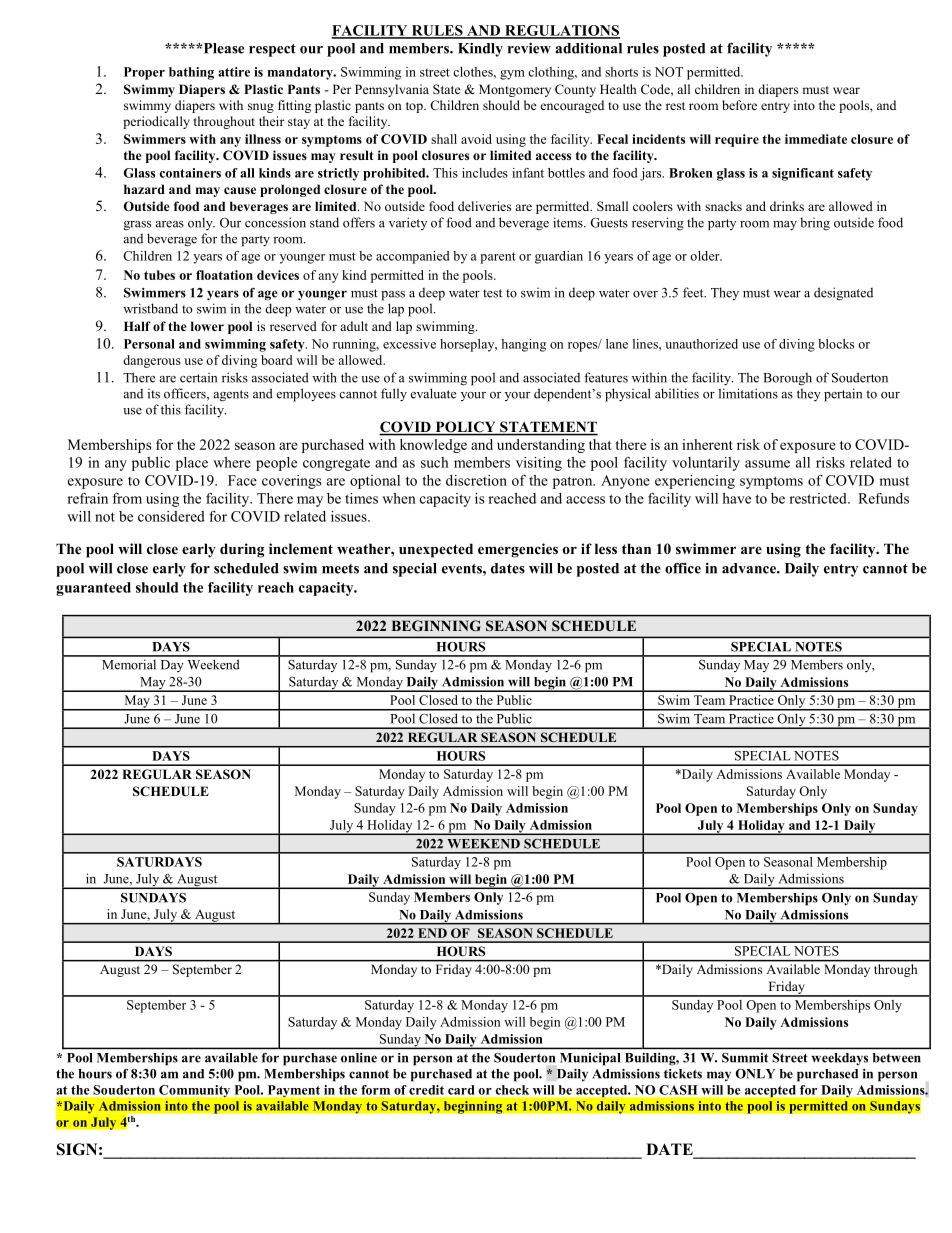  I want to click on during, so click(242, 550).
